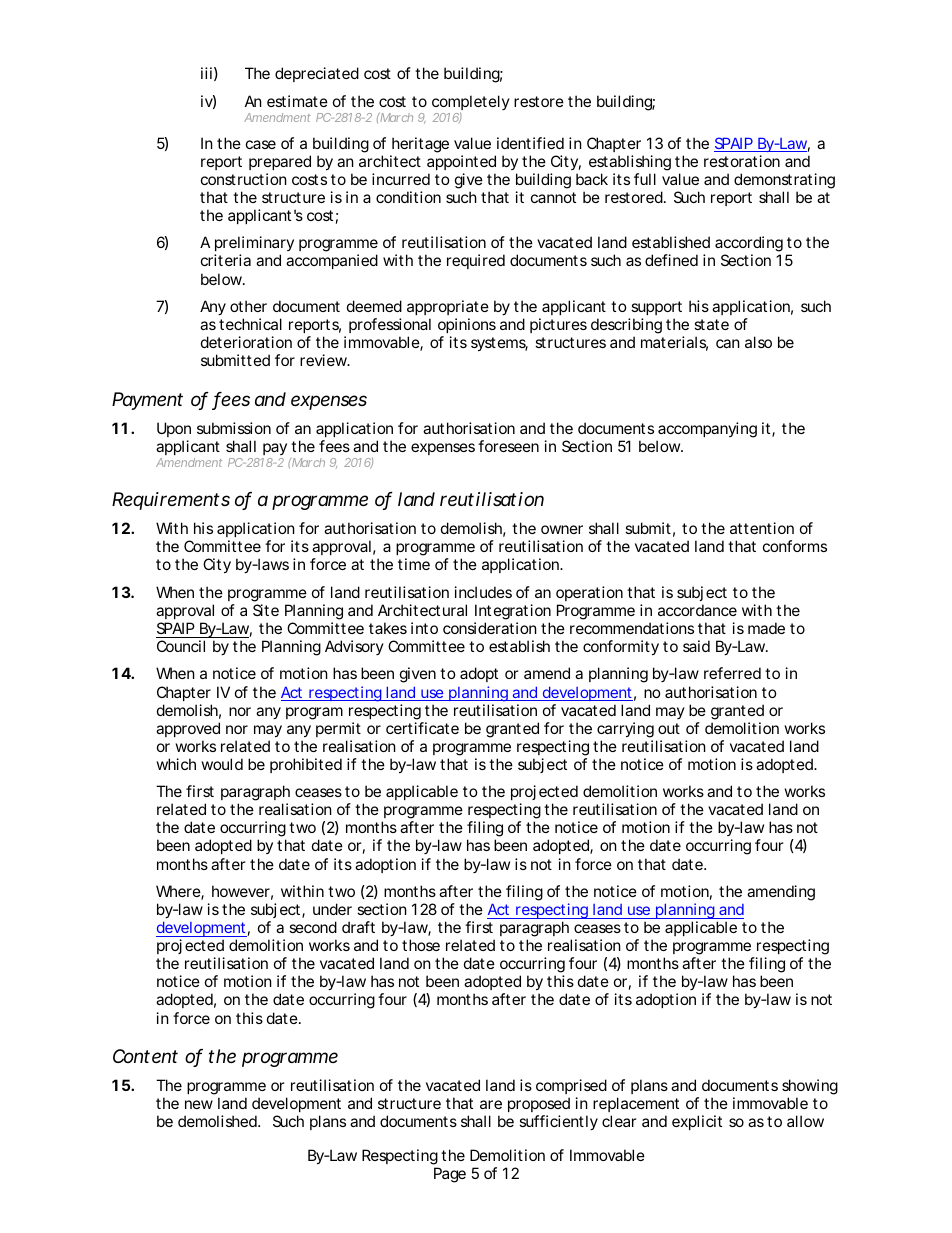 This screenshot has height=1233, width=952. What do you see at coordinates (471, 104) in the screenshot?
I see `completely` at bounding box center [471, 104].
